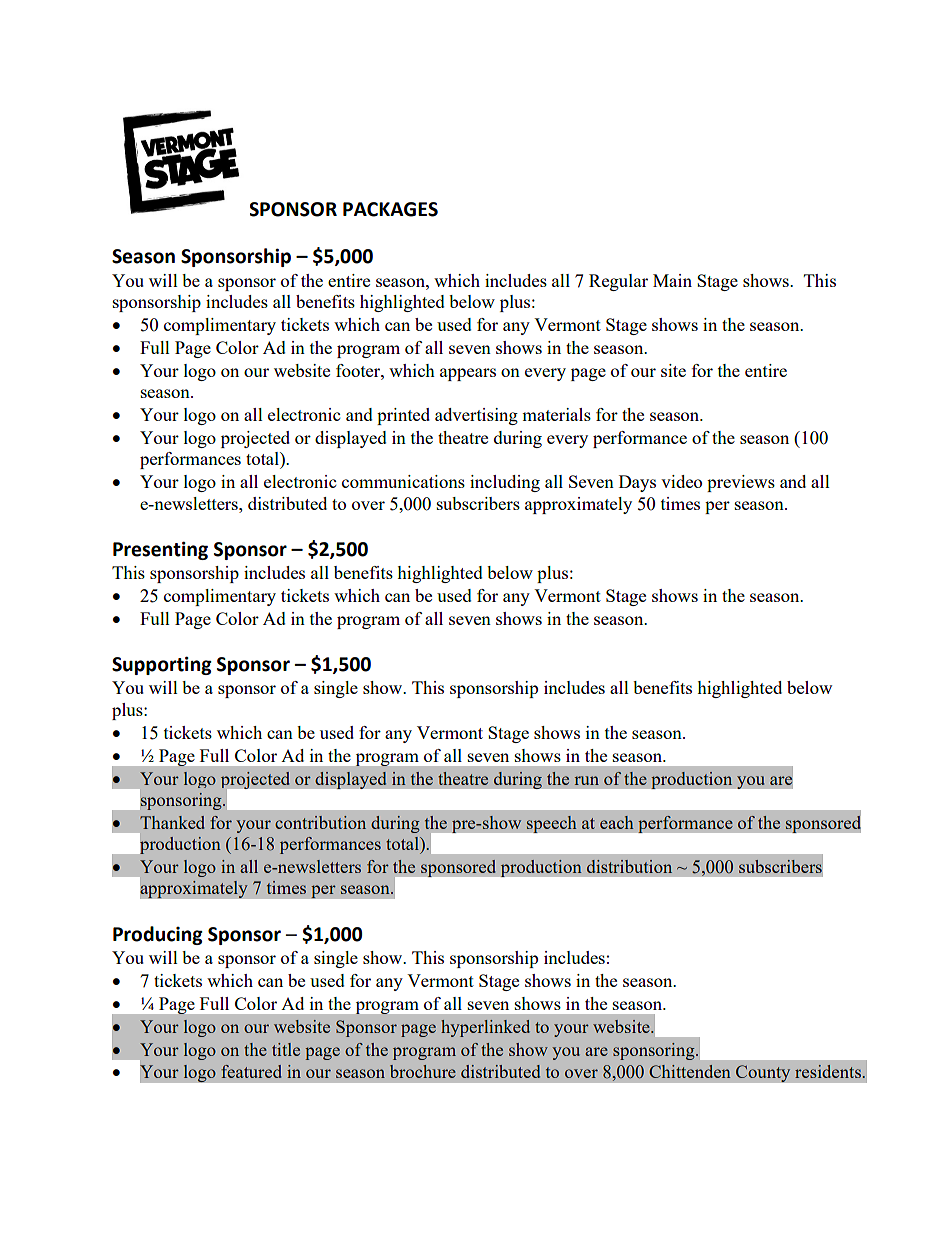 The image size is (952, 1233). Describe the element at coordinates (618, 282) in the page. I see `Regular` at that location.
